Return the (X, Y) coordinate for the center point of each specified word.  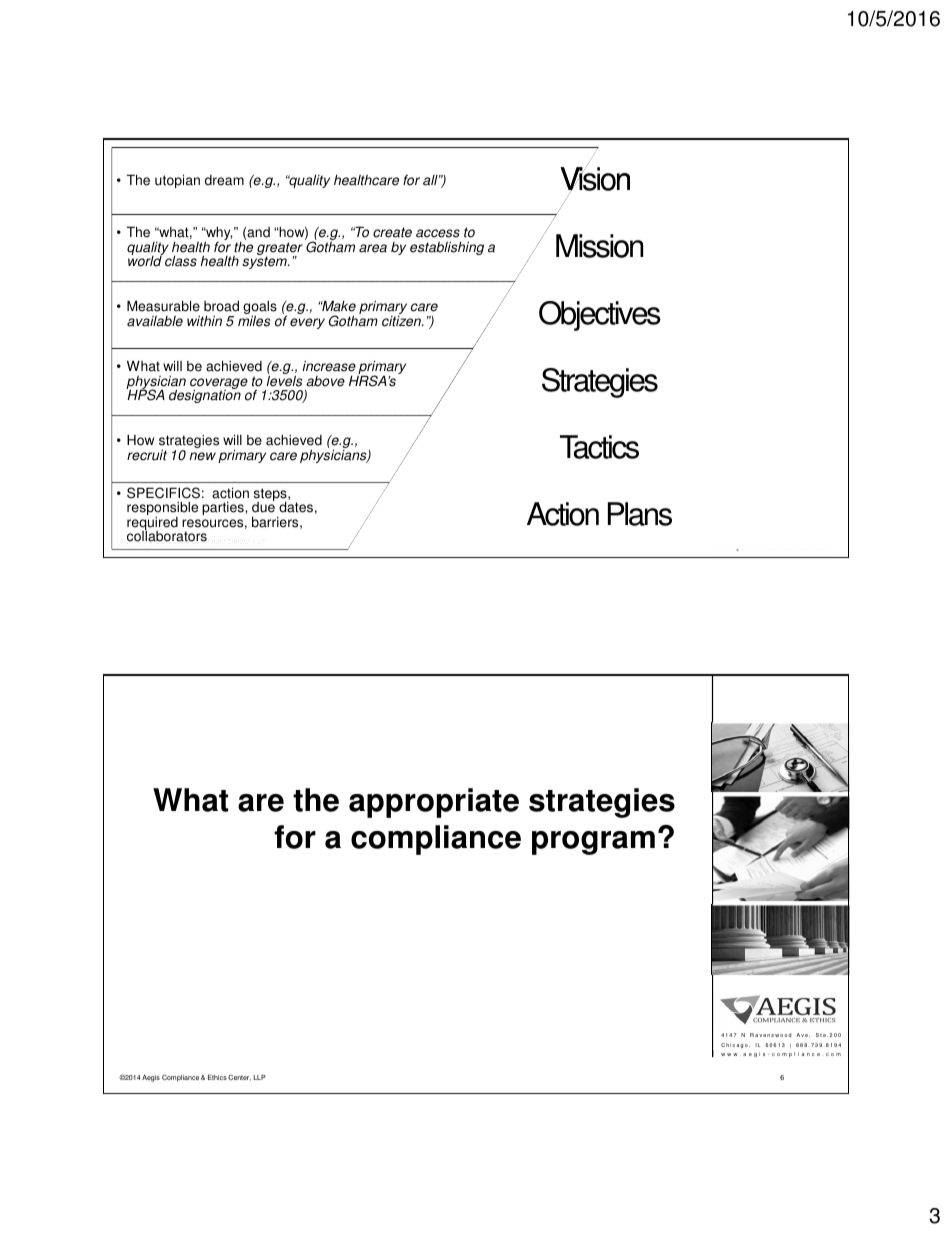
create (392, 232)
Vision (595, 180)
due (263, 506)
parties (224, 508)
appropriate (434, 803)
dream (224, 180)
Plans (640, 514)
